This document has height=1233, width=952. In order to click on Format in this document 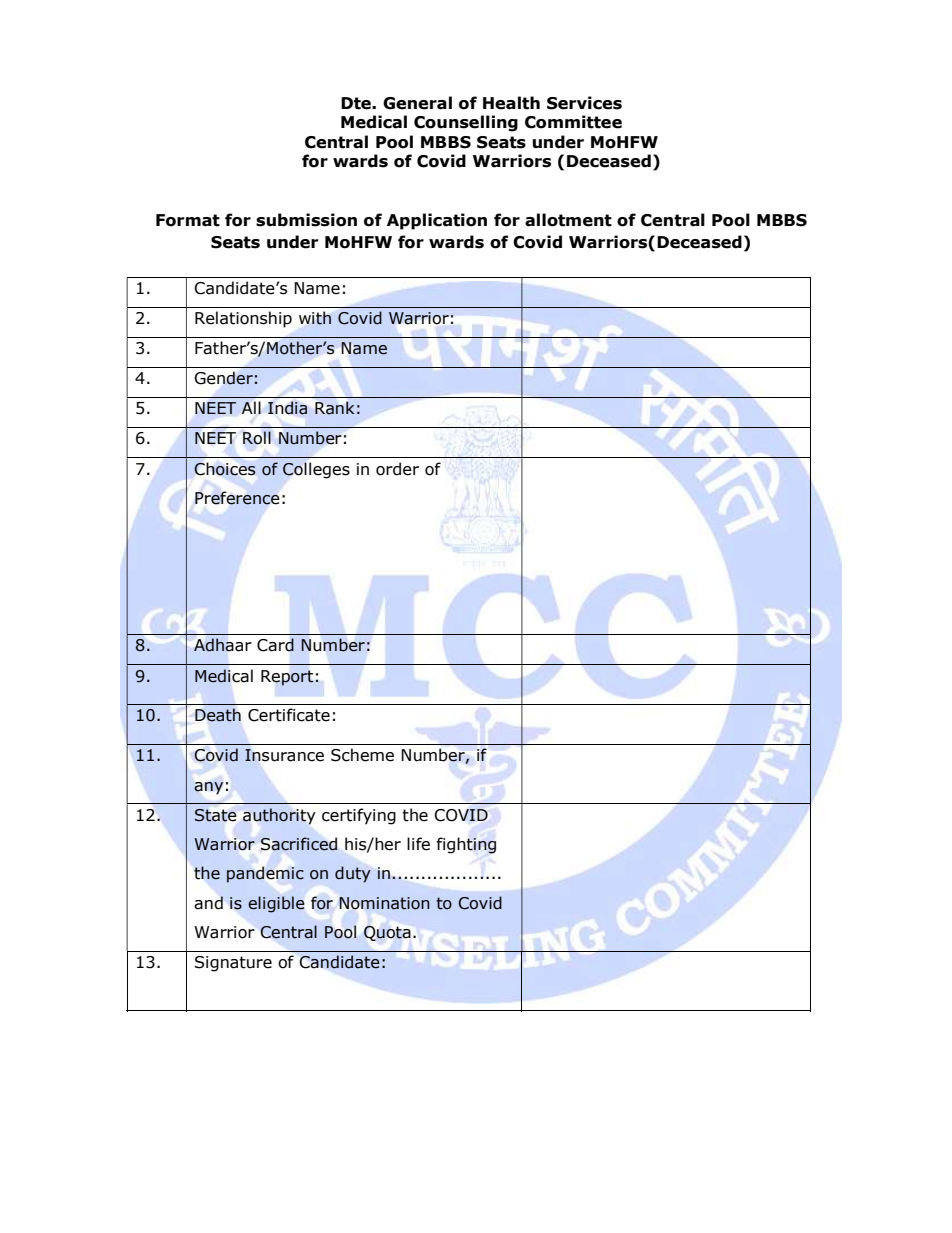, I will do `click(188, 220)`.
